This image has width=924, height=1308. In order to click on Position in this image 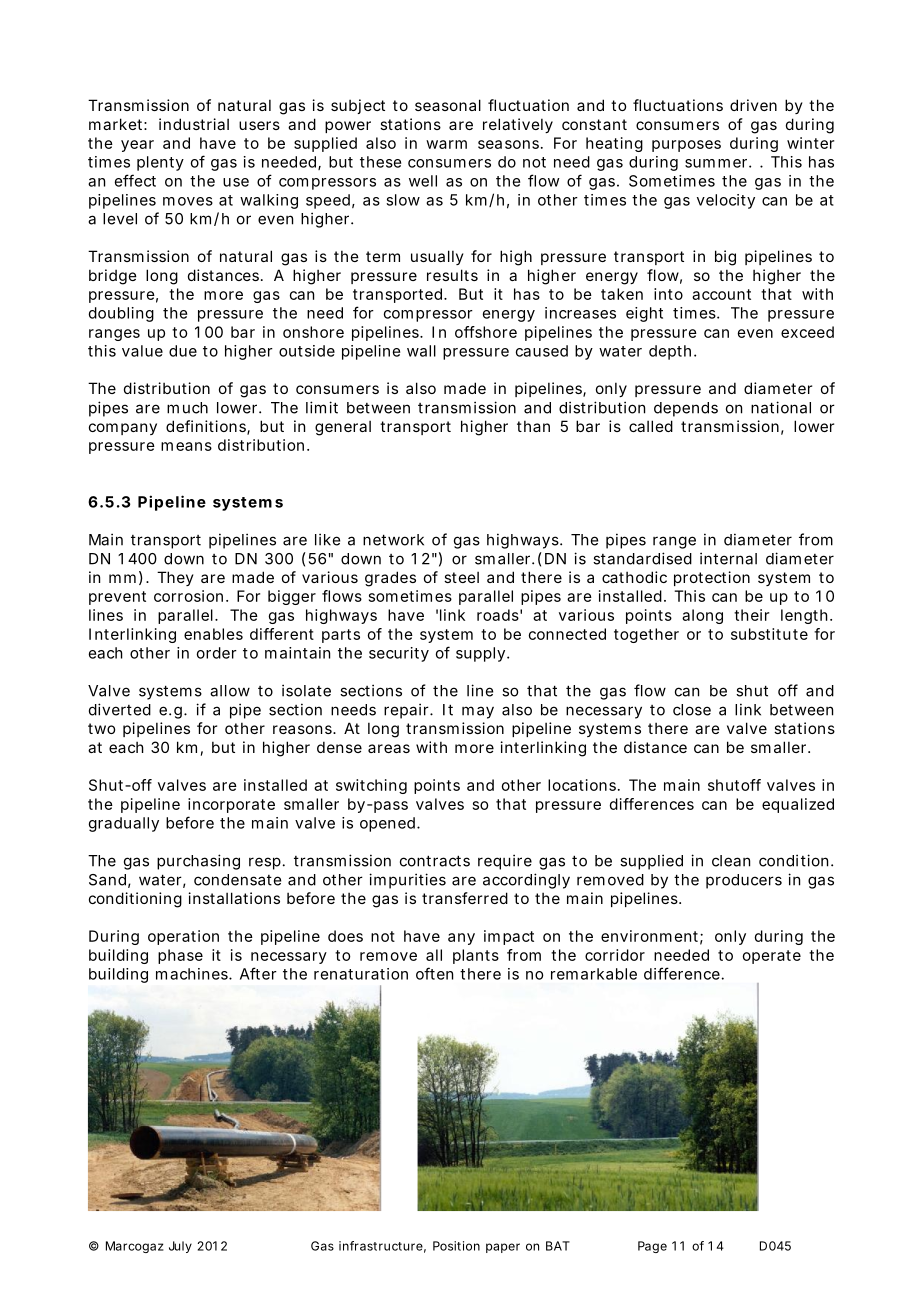, I will do `click(456, 1246)`.
